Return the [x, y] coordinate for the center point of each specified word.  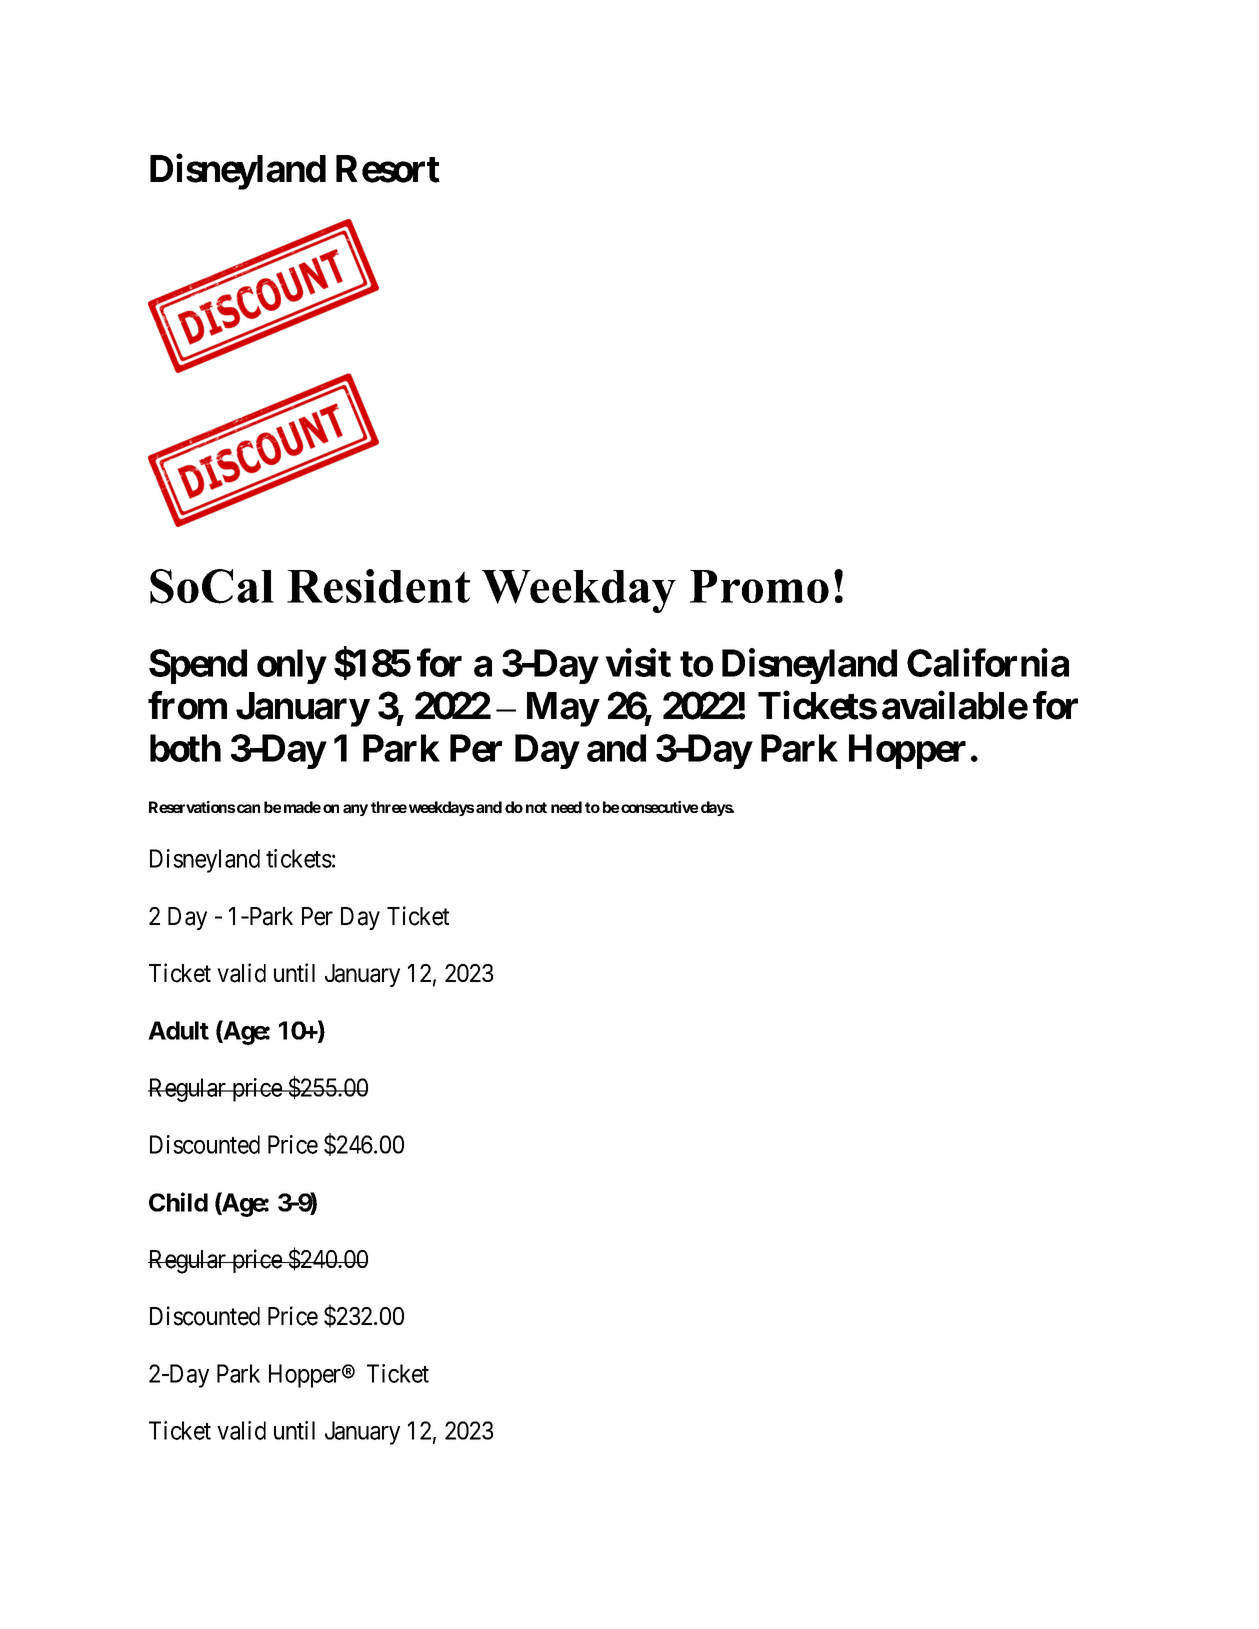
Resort [388, 169]
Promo [759, 586]
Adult [178, 1030]
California [988, 663]
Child [178, 1202]
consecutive [659, 807]
